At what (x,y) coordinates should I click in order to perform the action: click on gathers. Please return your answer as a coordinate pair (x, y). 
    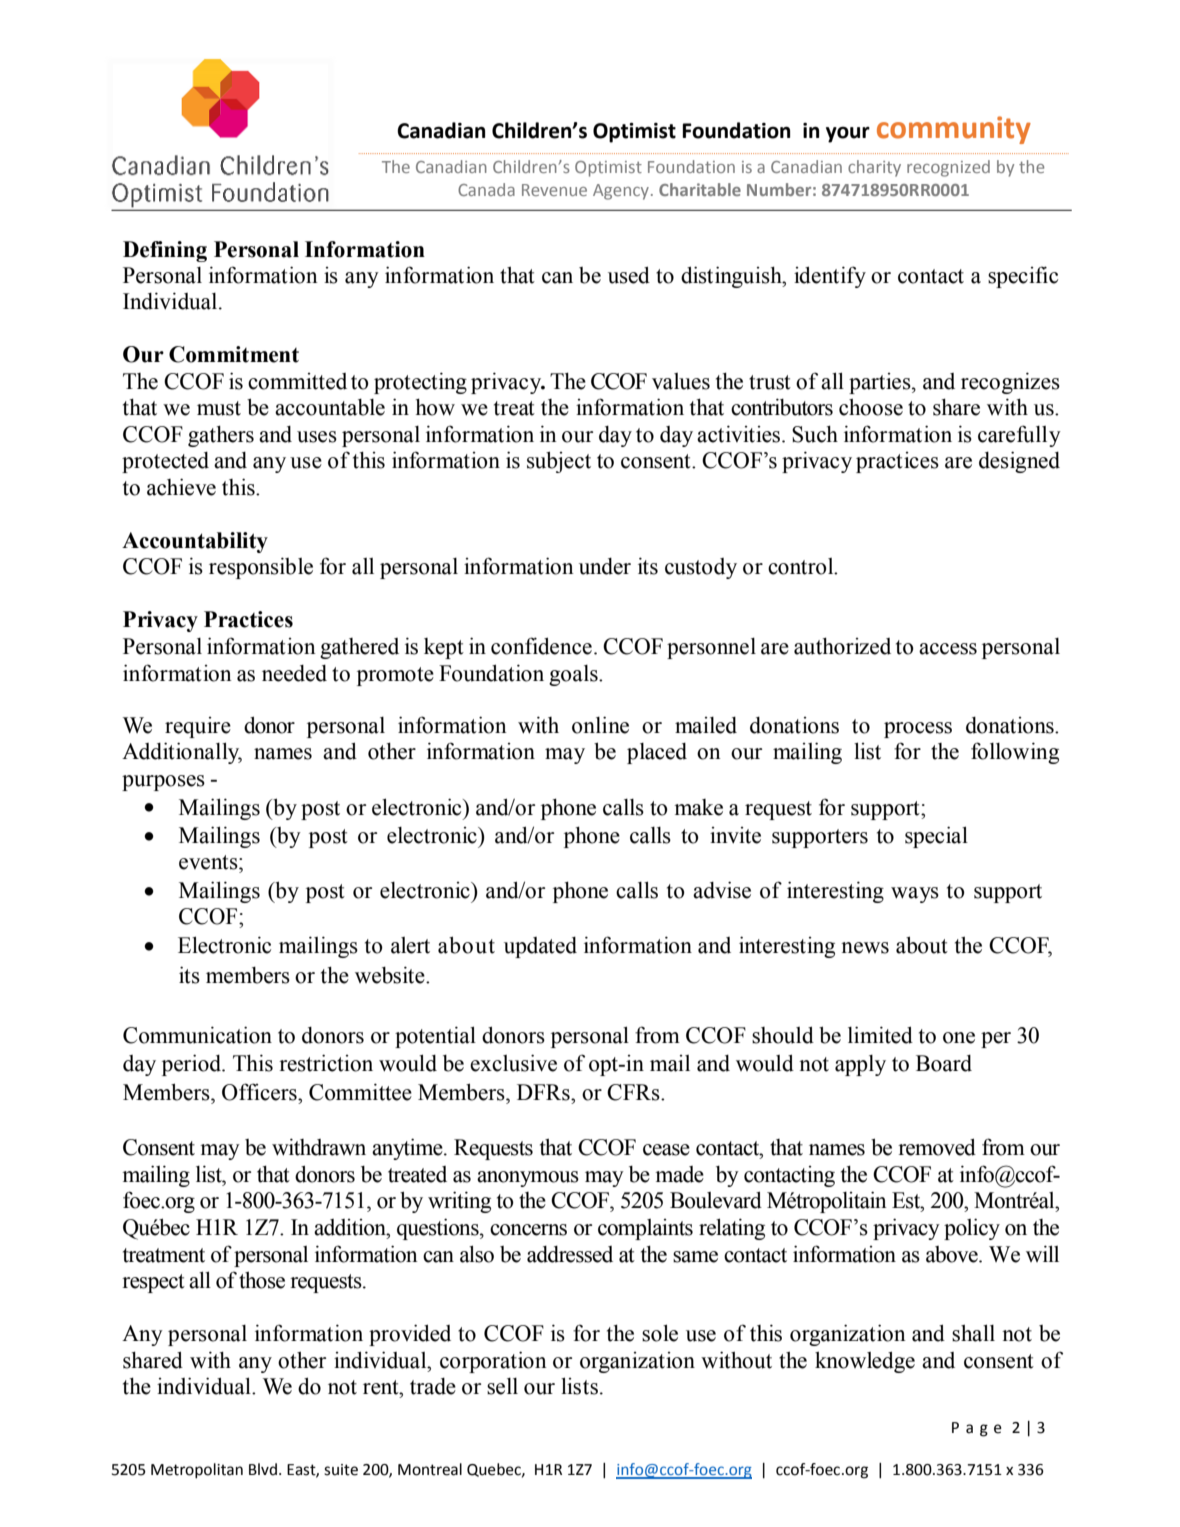
    Looking at the image, I should click on (221, 436).
